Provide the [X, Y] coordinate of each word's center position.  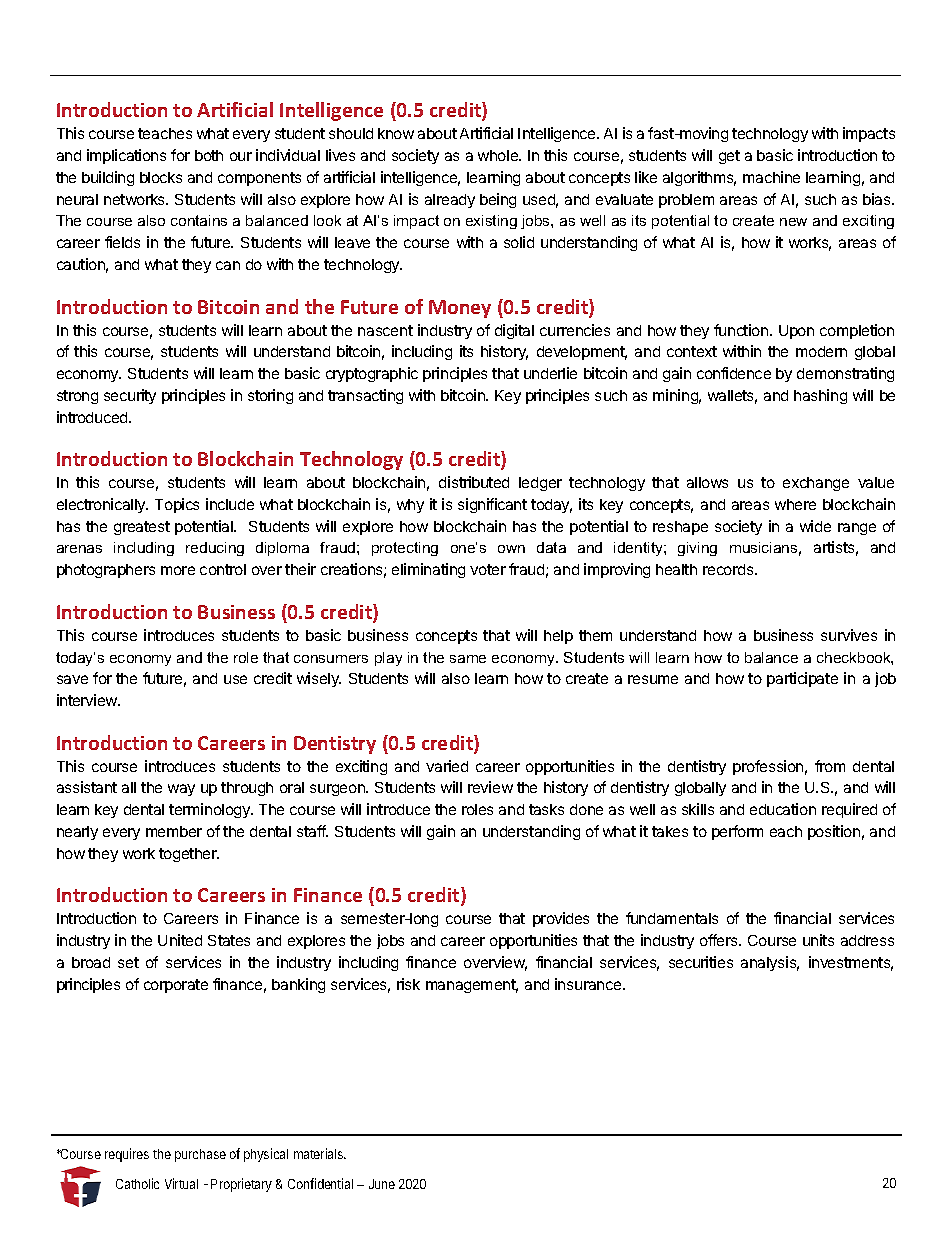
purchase [200, 1155]
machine [771, 177]
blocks [161, 177]
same [468, 659]
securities [701, 962]
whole [499, 155]
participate [802, 679]
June [382, 1184]
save [72, 679]
